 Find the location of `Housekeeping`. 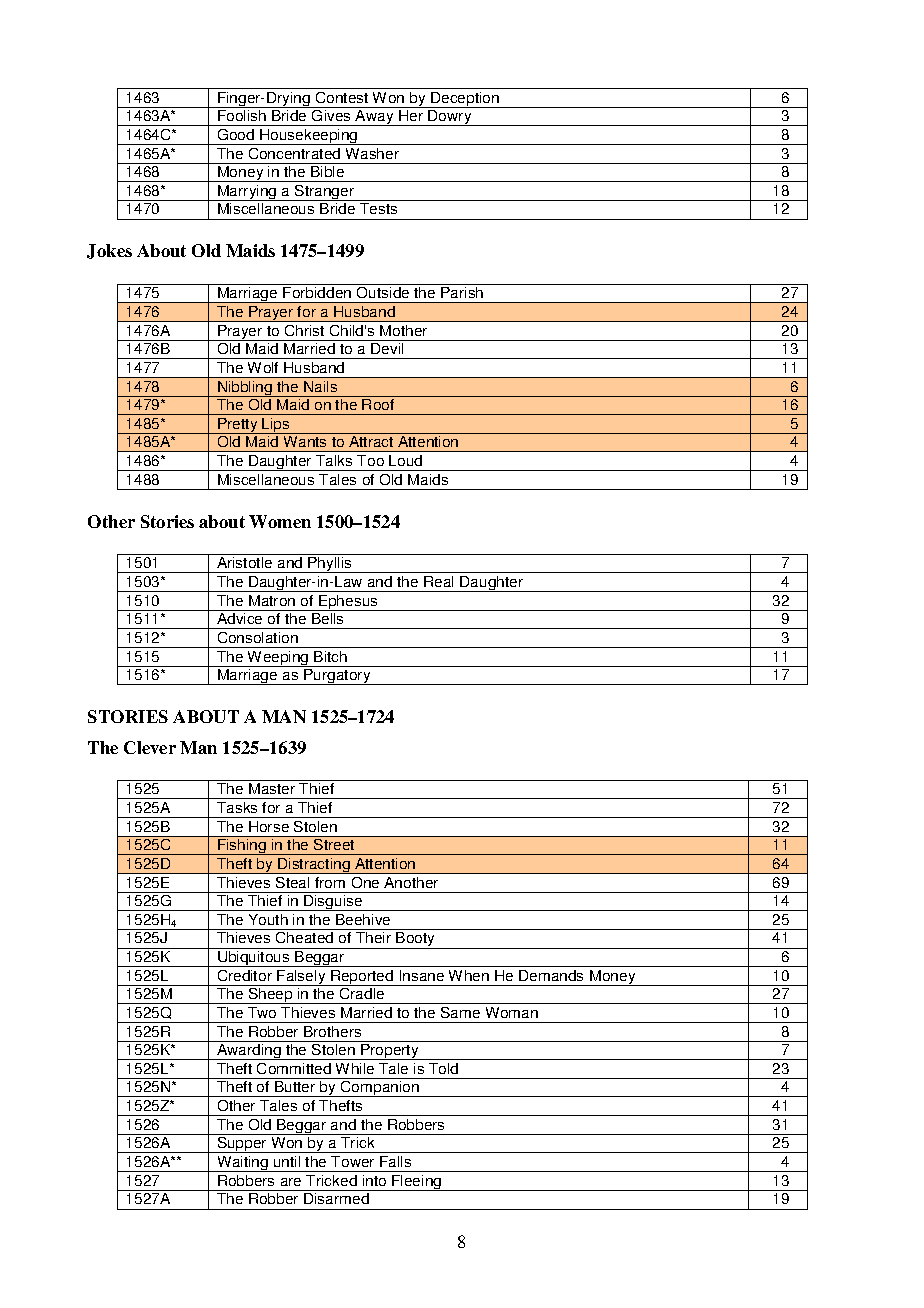

Housekeeping is located at coordinates (309, 137).
